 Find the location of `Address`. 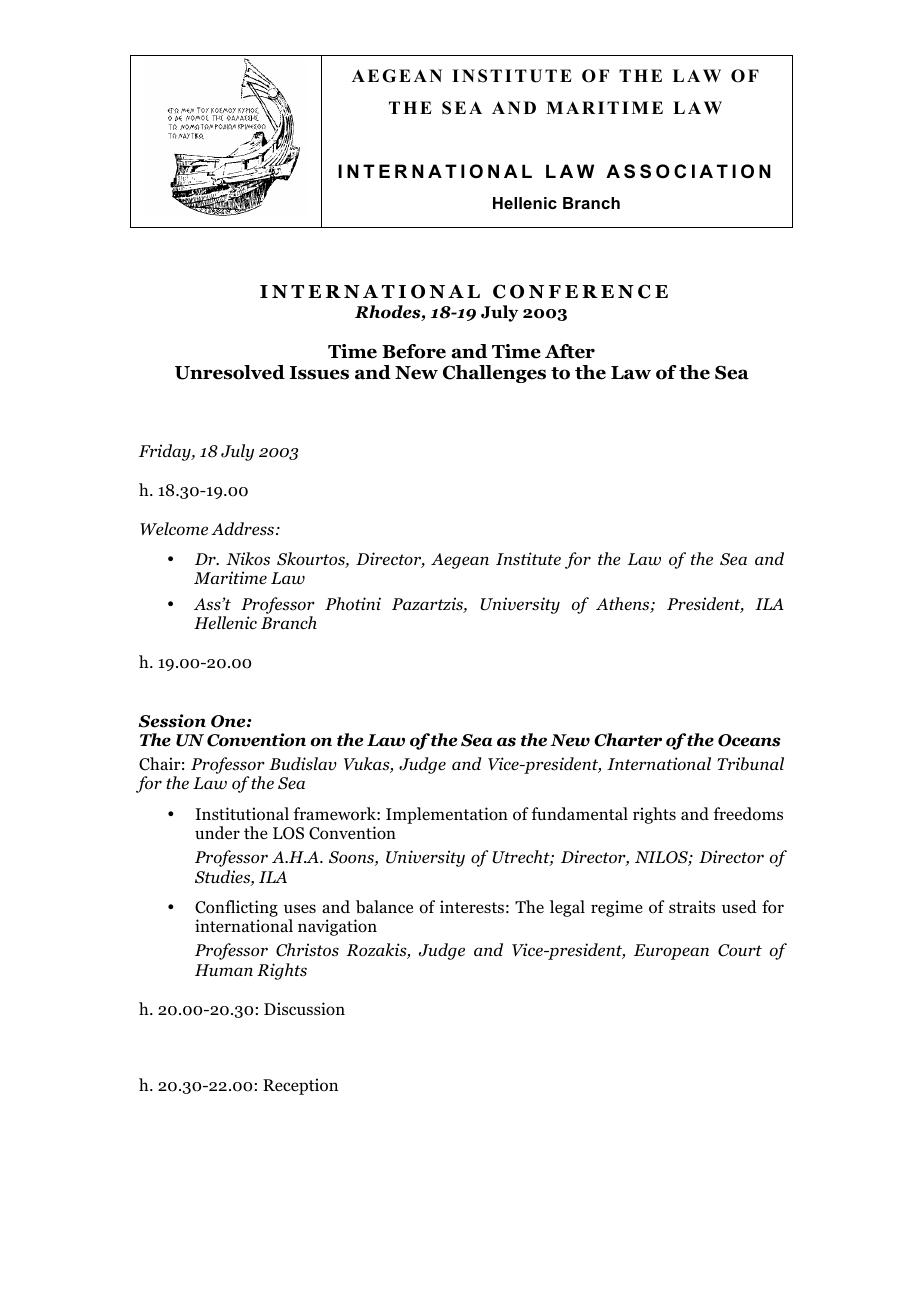

Address is located at coordinates (244, 529).
